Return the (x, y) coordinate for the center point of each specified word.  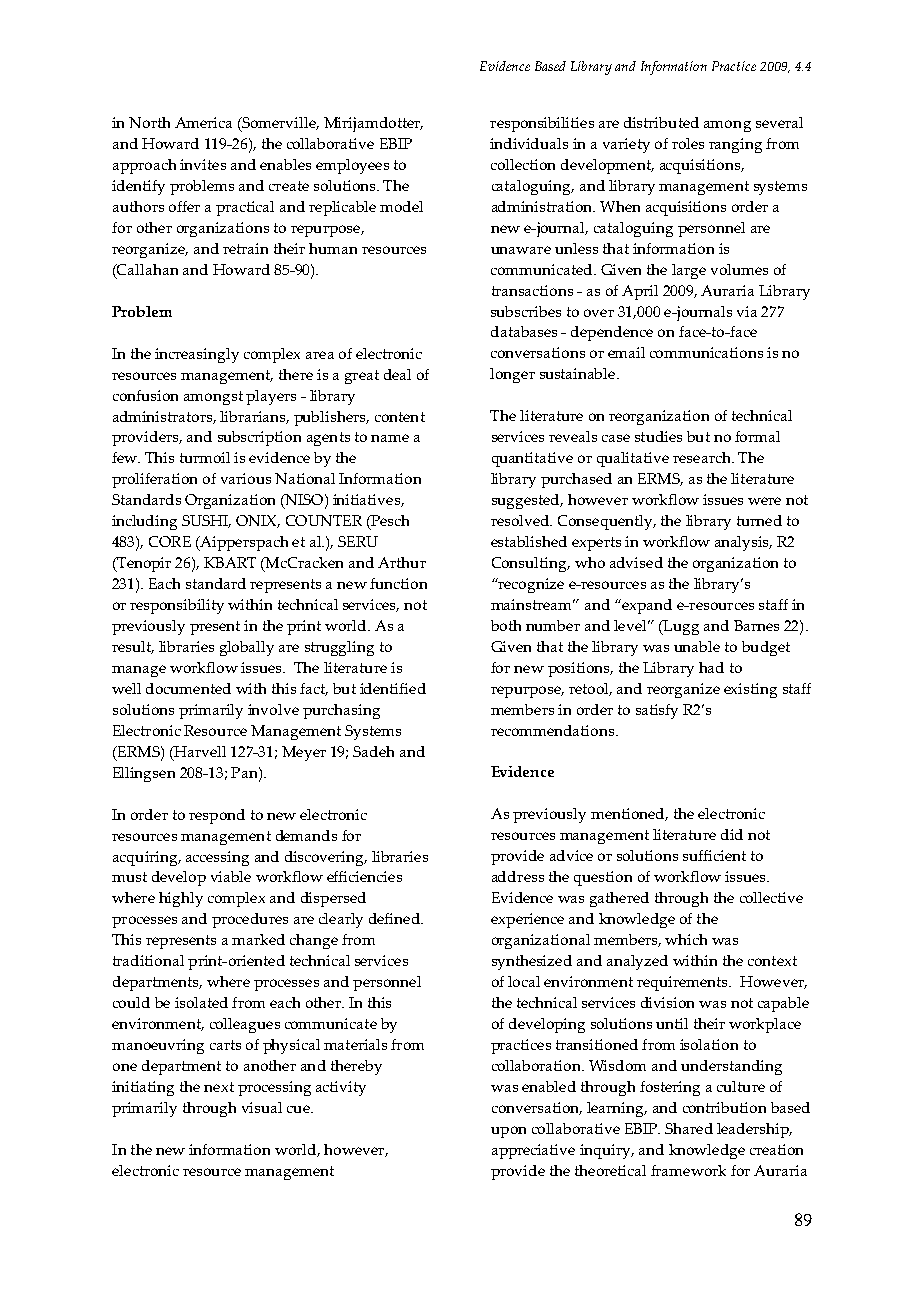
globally (247, 648)
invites (203, 164)
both (506, 625)
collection (523, 164)
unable (697, 646)
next (219, 1087)
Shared (689, 1128)
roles (688, 143)
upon (508, 1132)
